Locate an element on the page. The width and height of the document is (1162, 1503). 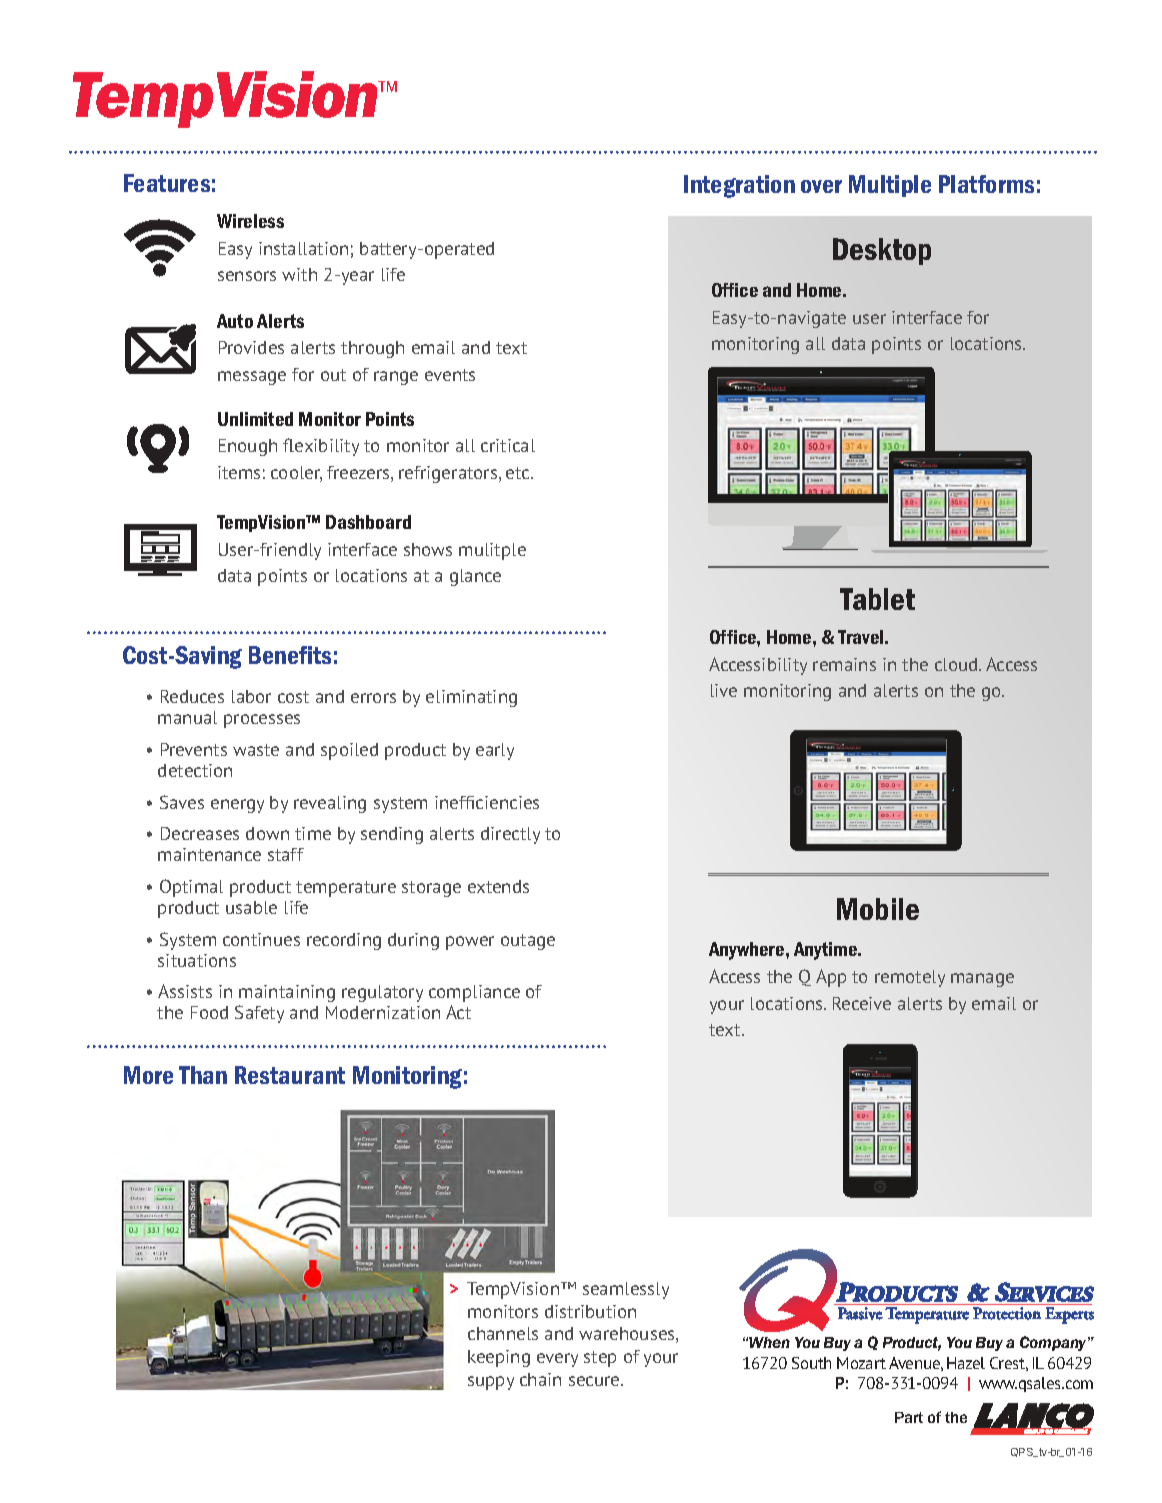
outage is located at coordinates (528, 942).
